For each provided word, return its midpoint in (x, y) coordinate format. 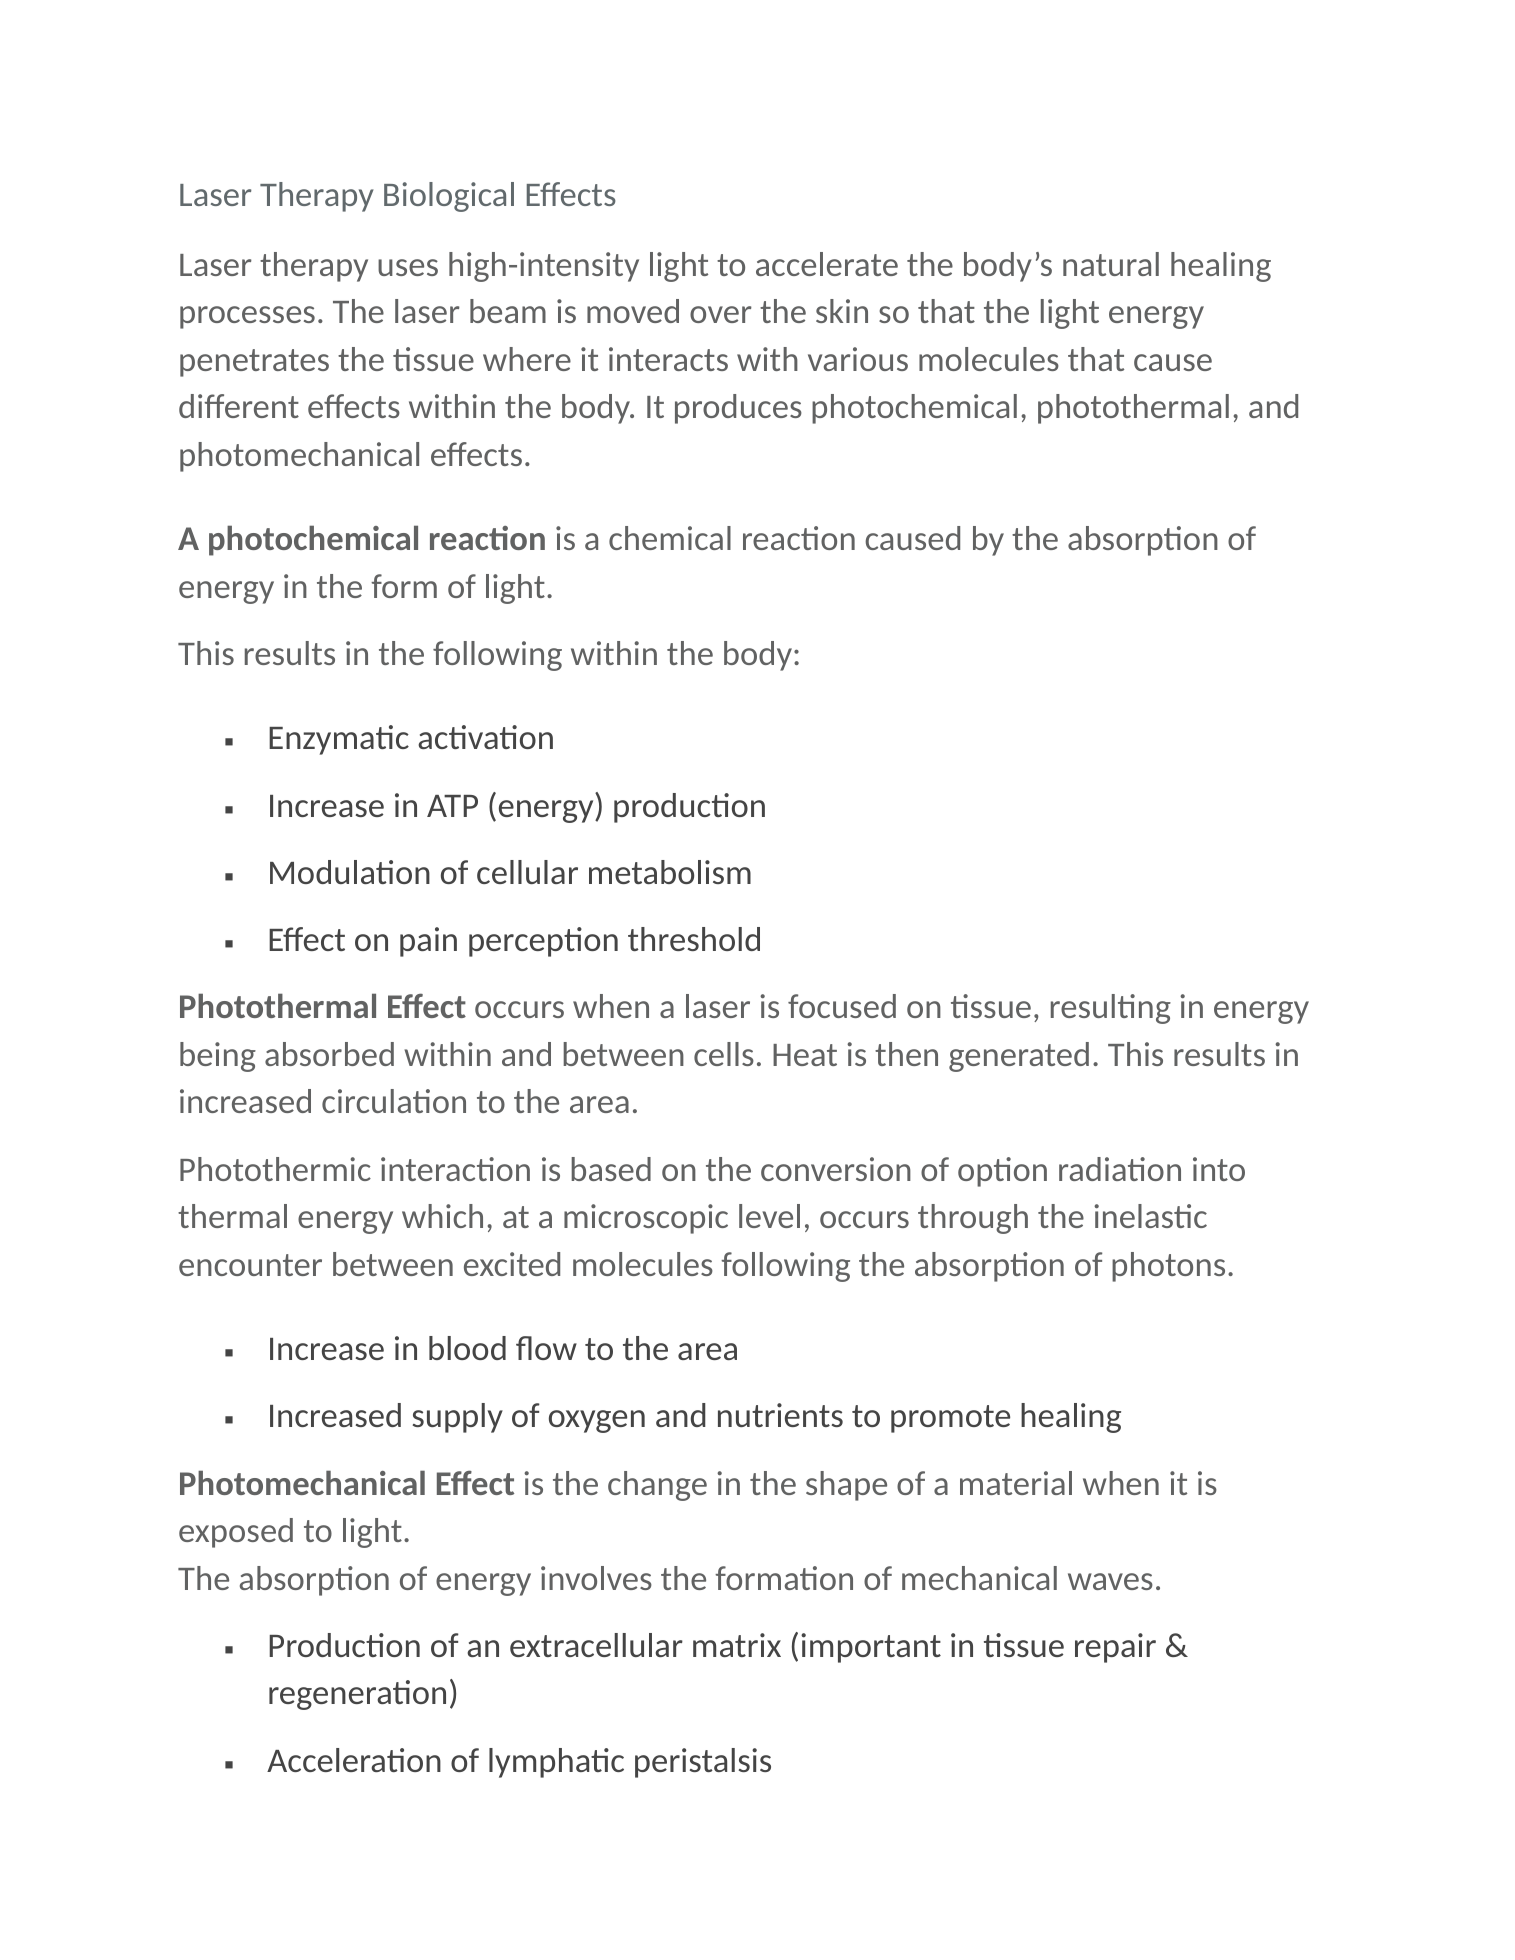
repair (1115, 1648)
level (769, 1216)
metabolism (670, 872)
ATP (452, 806)
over (721, 314)
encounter (250, 1265)
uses (408, 267)
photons (1168, 1267)
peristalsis (703, 1763)
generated (1019, 1057)
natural (1111, 264)
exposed (236, 1533)
